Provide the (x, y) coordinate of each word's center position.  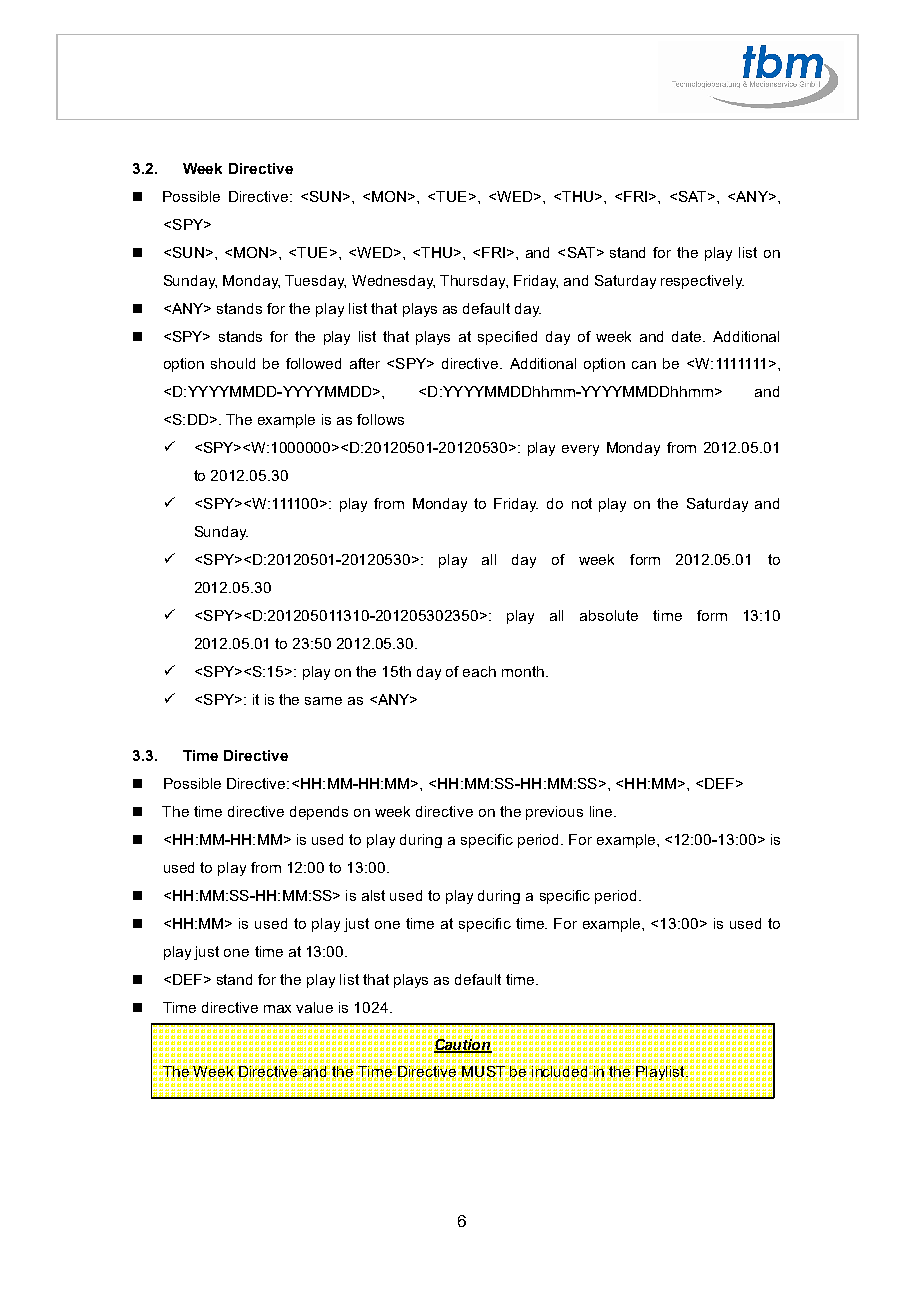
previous (554, 813)
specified (507, 338)
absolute (609, 615)
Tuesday (315, 282)
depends (319, 813)
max (277, 1009)
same (323, 701)
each (479, 671)
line (602, 811)
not (582, 503)
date (688, 336)
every (580, 450)
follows (380, 419)
